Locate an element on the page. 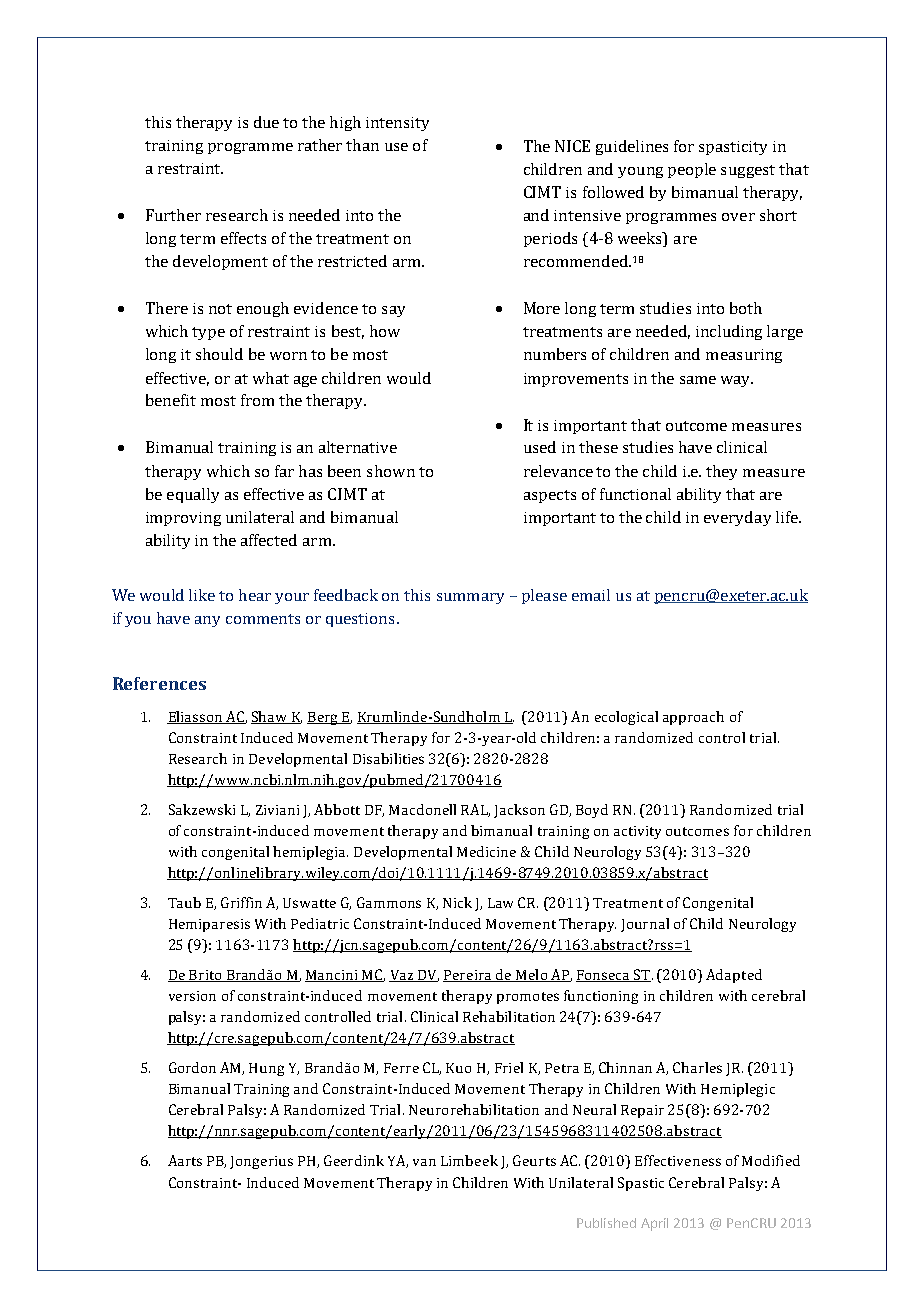 This page has width=924, height=1308. Hung is located at coordinates (266, 1069).
